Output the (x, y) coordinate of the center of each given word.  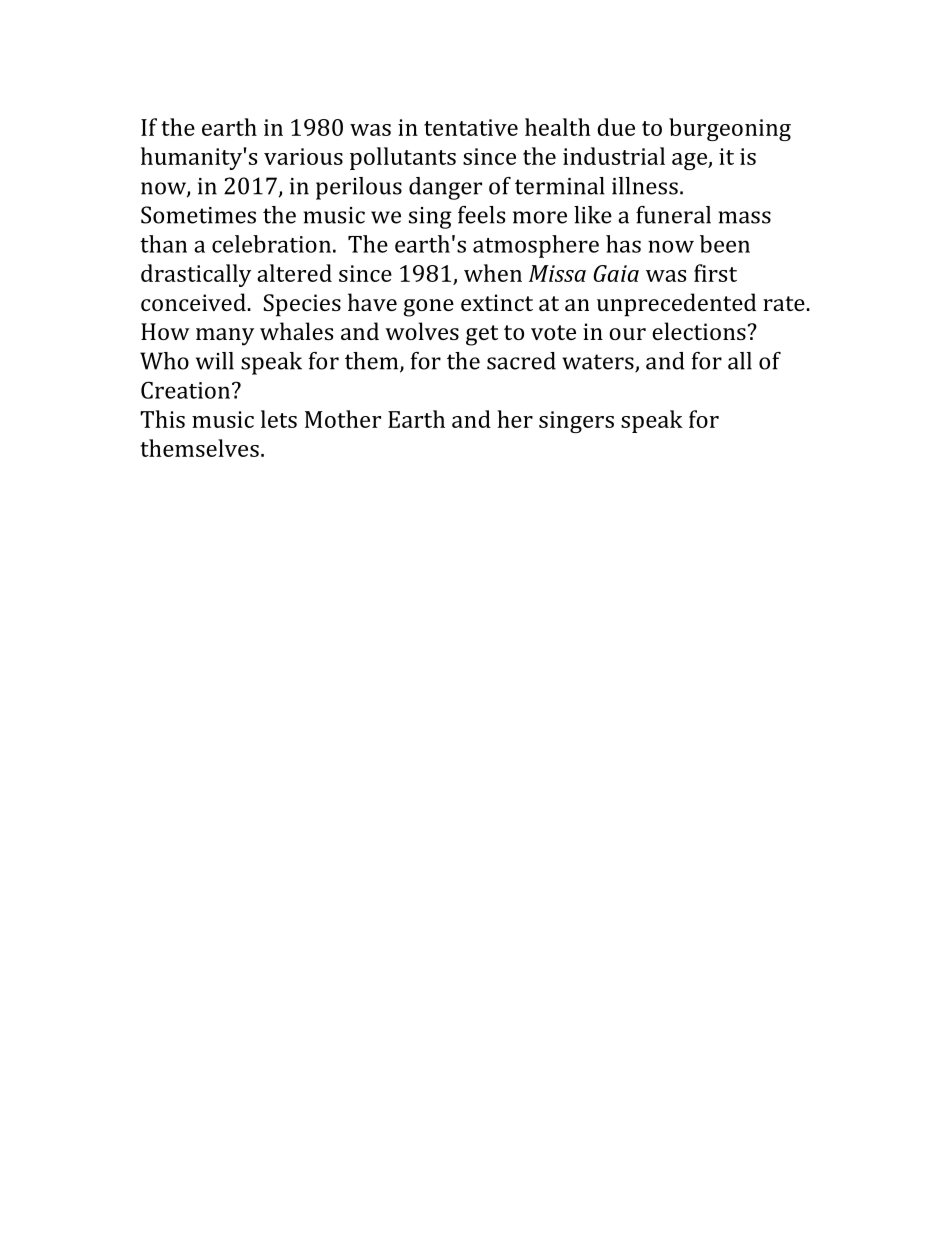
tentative (471, 127)
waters (599, 363)
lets (279, 419)
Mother (343, 419)
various (303, 156)
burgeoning (730, 129)
